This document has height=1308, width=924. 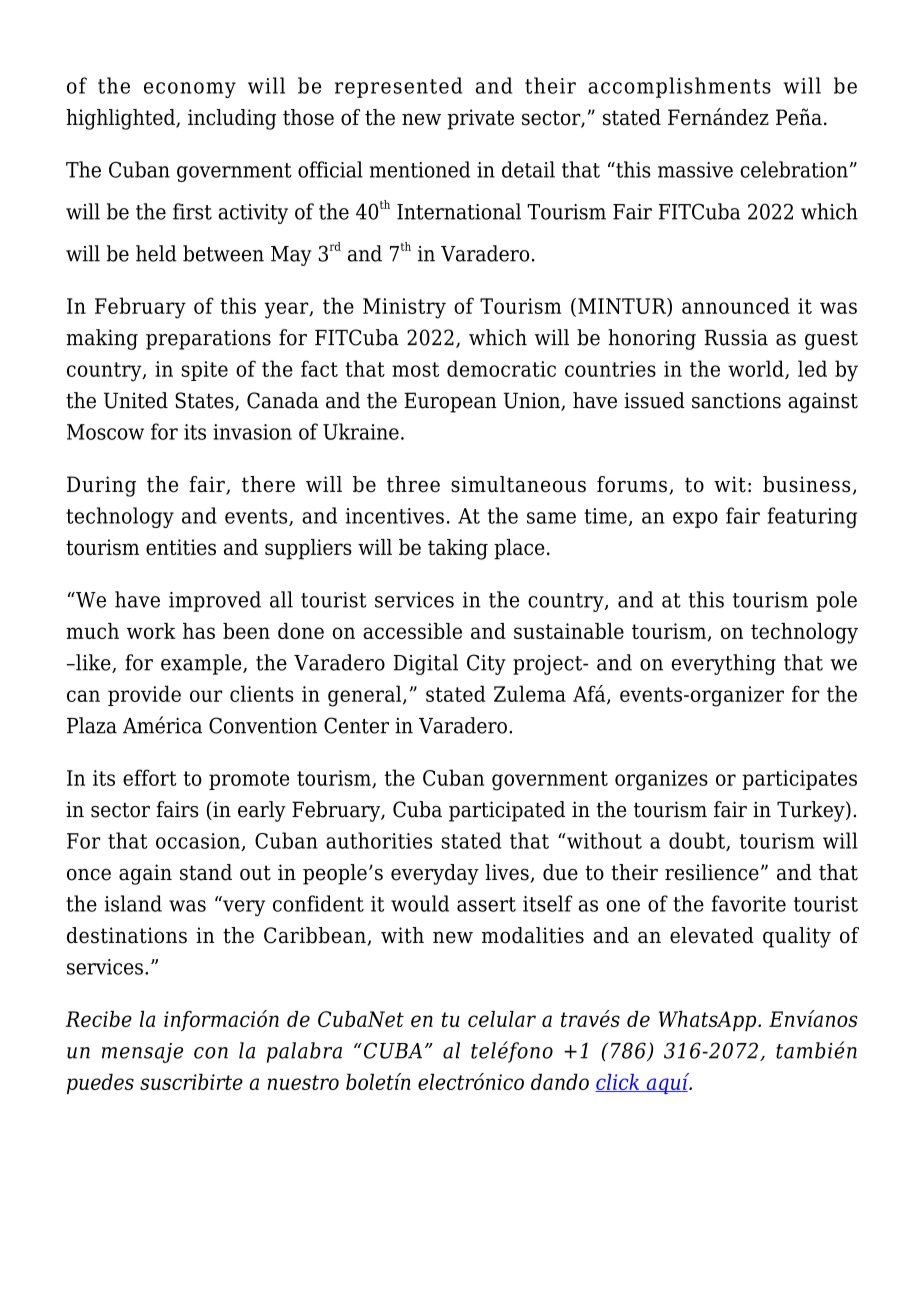 What do you see at coordinates (458, 549) in the document?
I see `taking` at bounding box center [458, 549].
